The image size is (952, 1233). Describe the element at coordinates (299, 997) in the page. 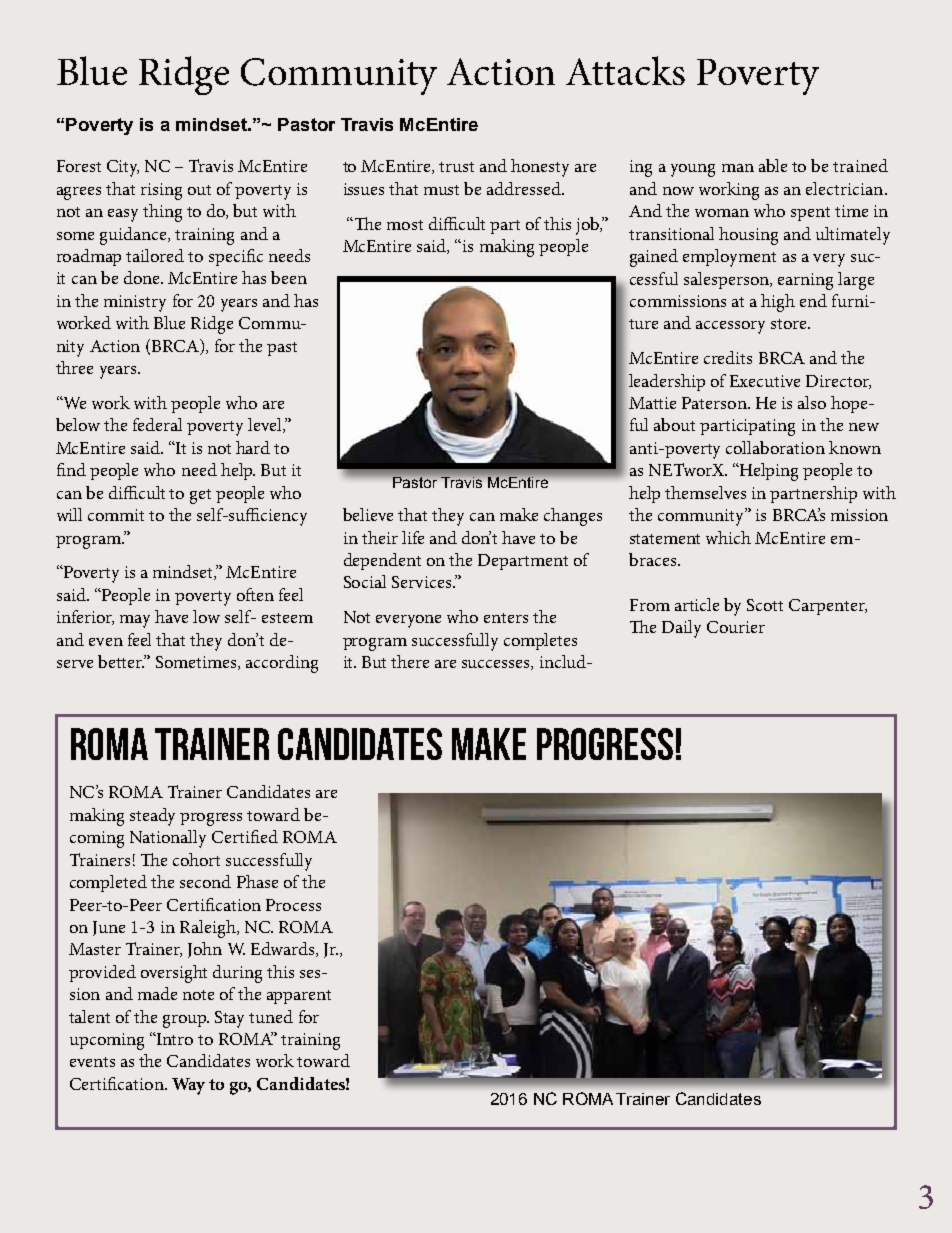

I see `apparent` at that location.
